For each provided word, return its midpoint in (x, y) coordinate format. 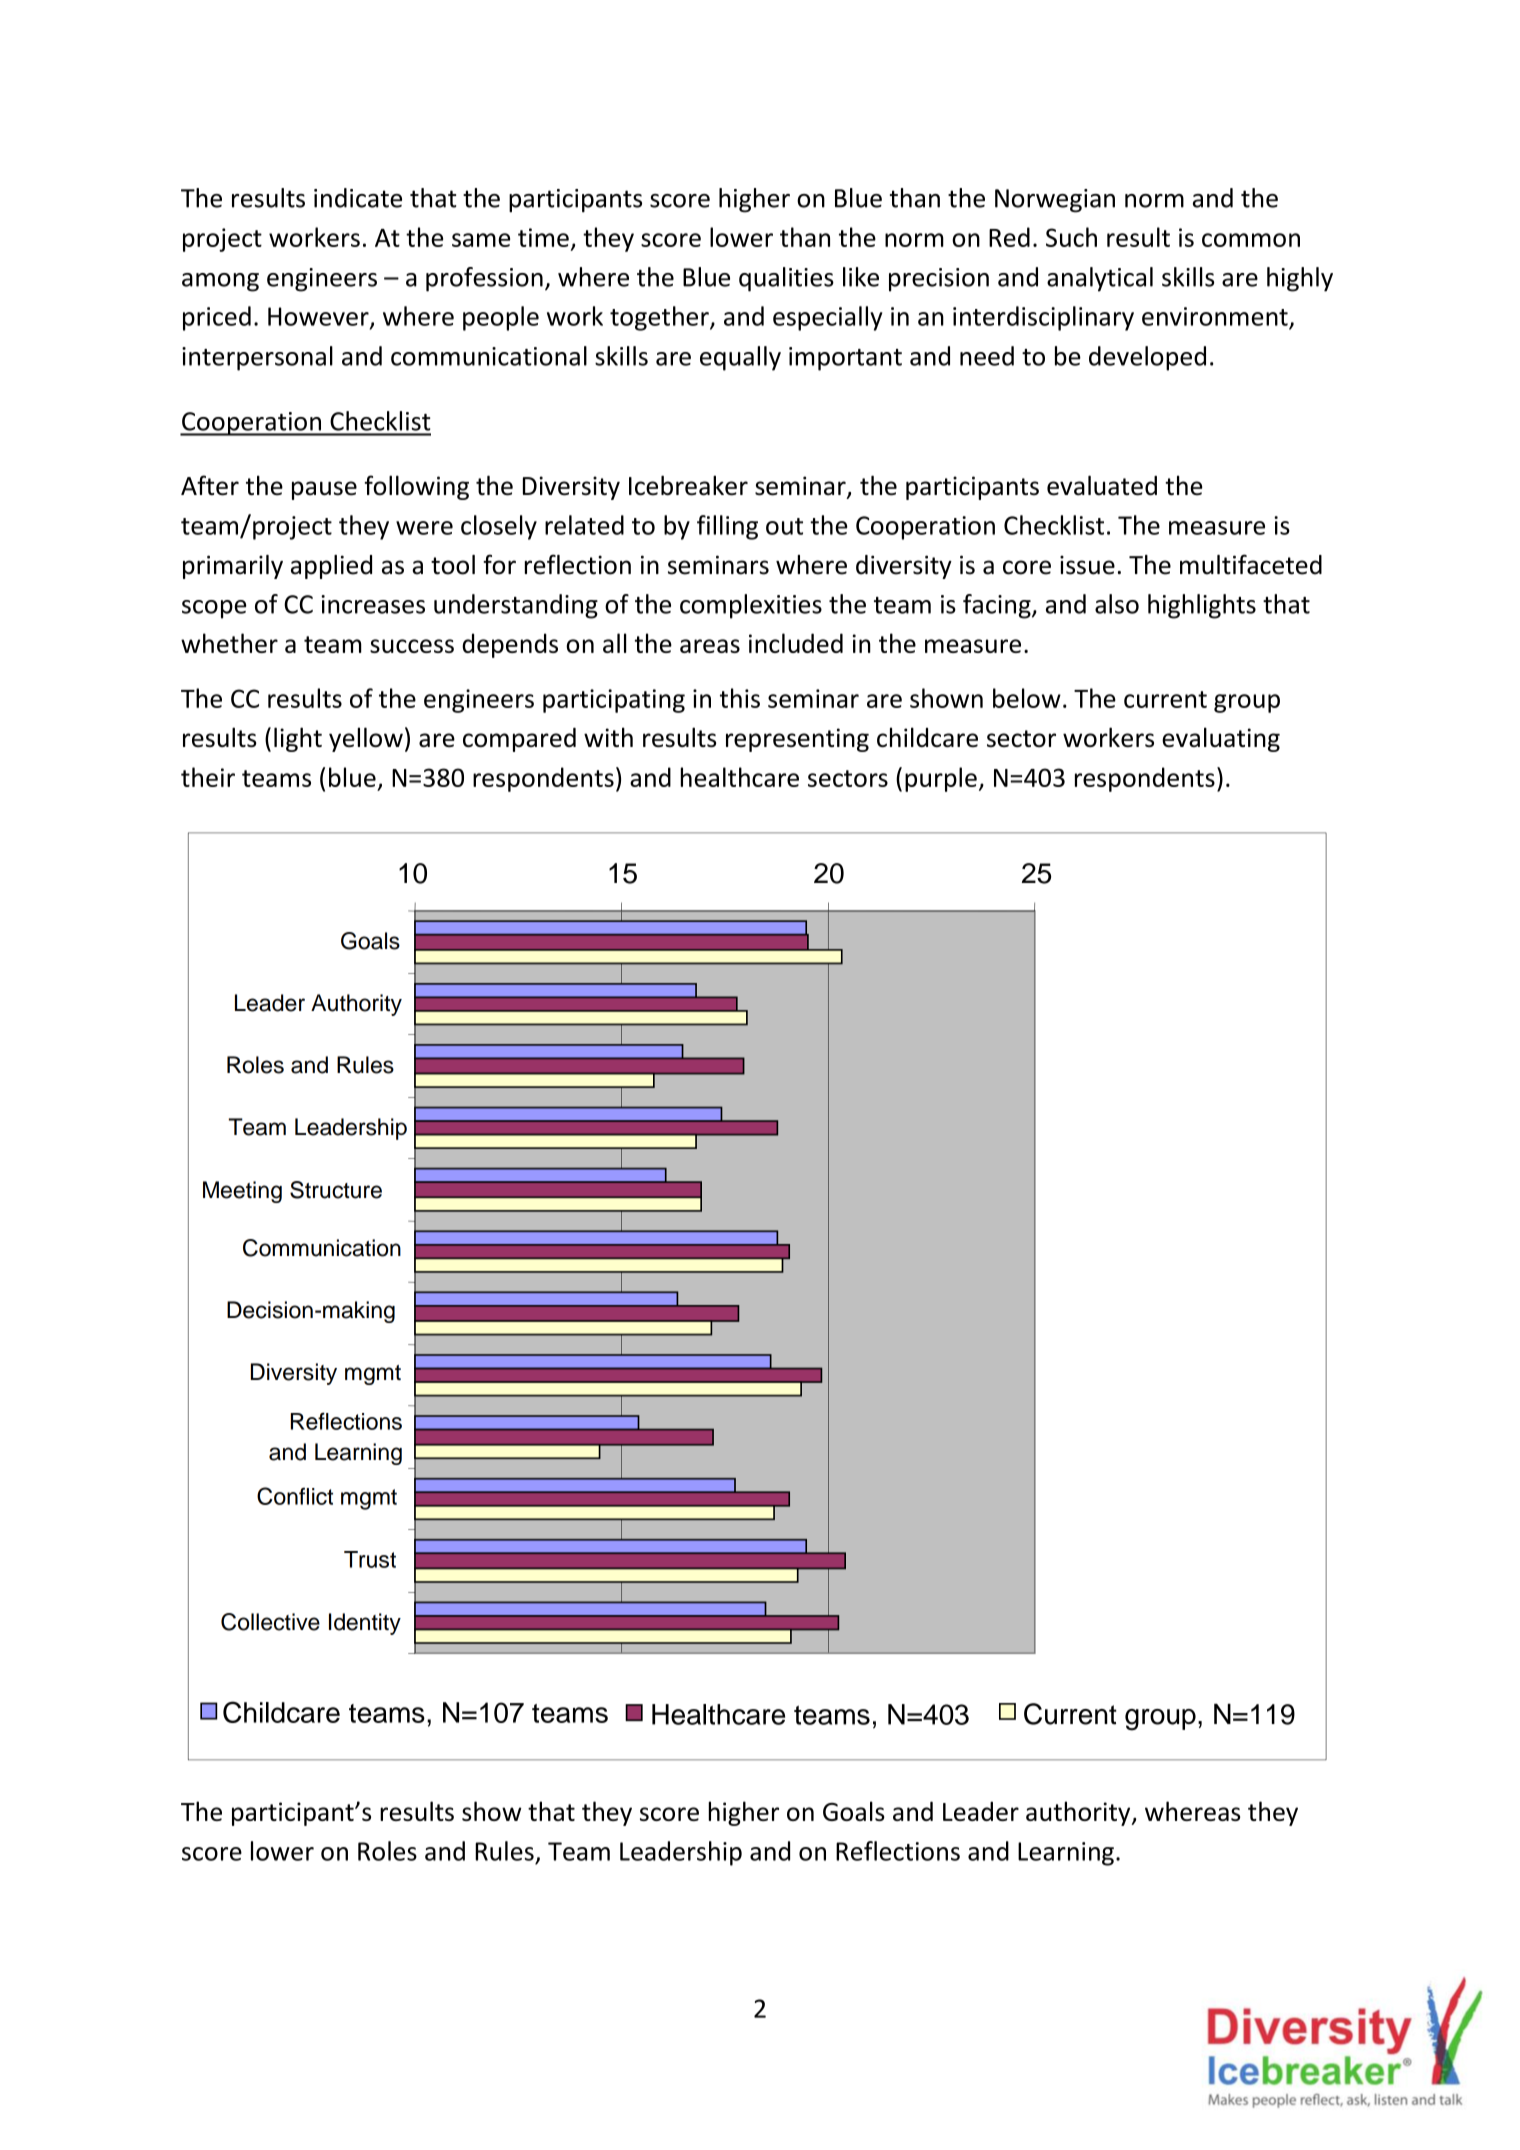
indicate (358, 198)
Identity (365, 1624)
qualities (786, 279)
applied (331, 567)
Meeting (242, 1192)
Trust (370, 1559)
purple (941, 779)
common (1251, 240)
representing (797, 740)
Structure (336, 1190)
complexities (751, 606)
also (1117, 604)
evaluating (1221, 739)
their (208, 777)
